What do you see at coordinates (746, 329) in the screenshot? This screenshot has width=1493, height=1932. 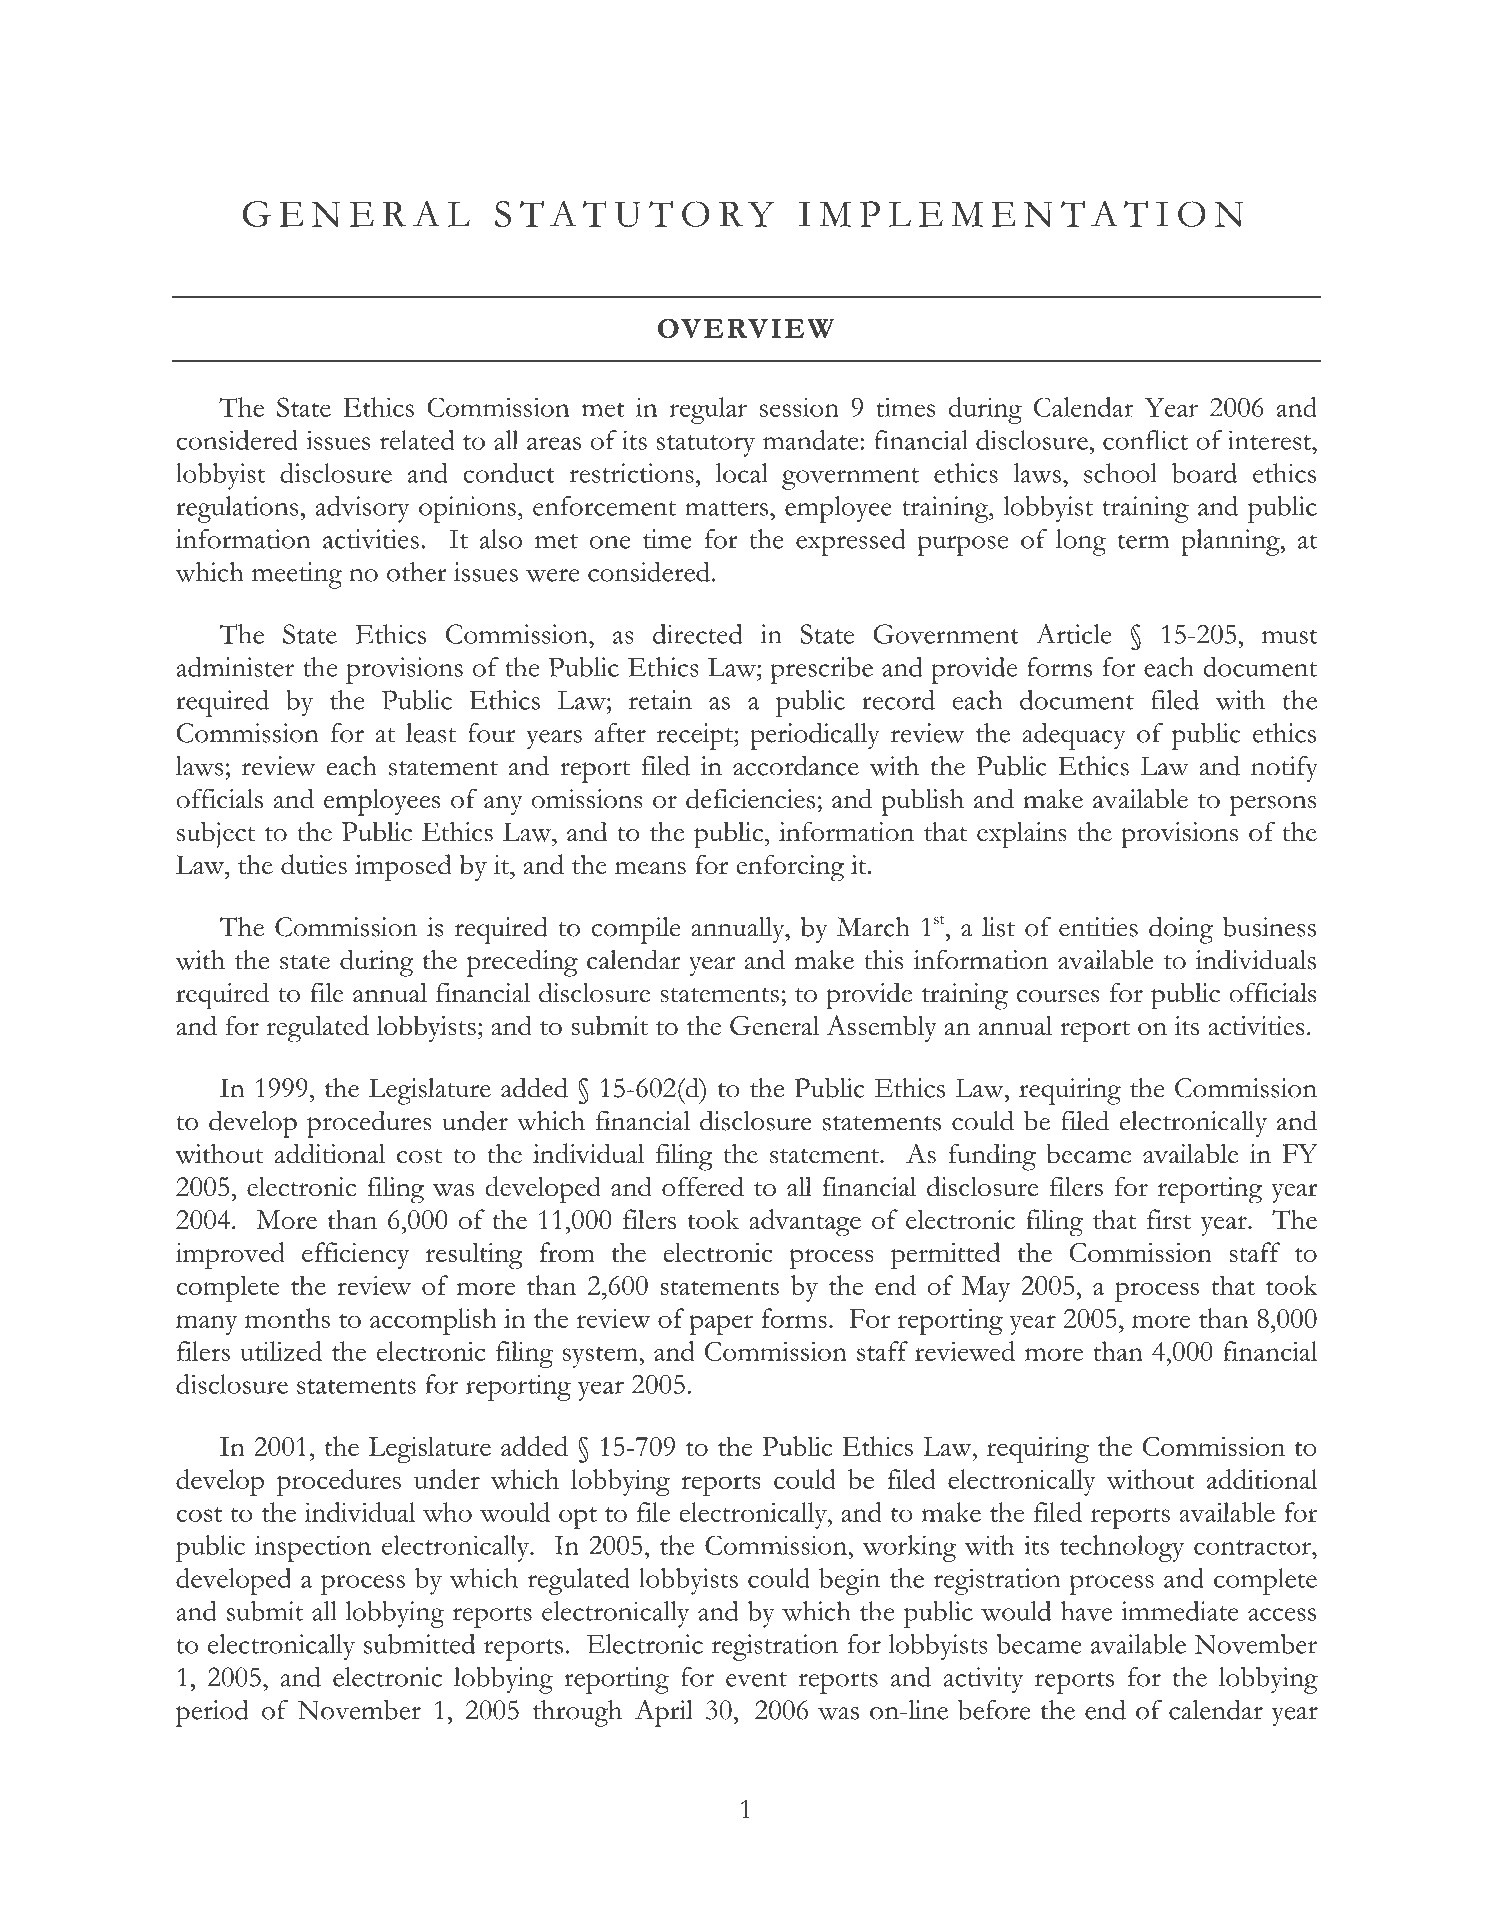 I see `OVERVIEW` at bounding box center [746, 329].
